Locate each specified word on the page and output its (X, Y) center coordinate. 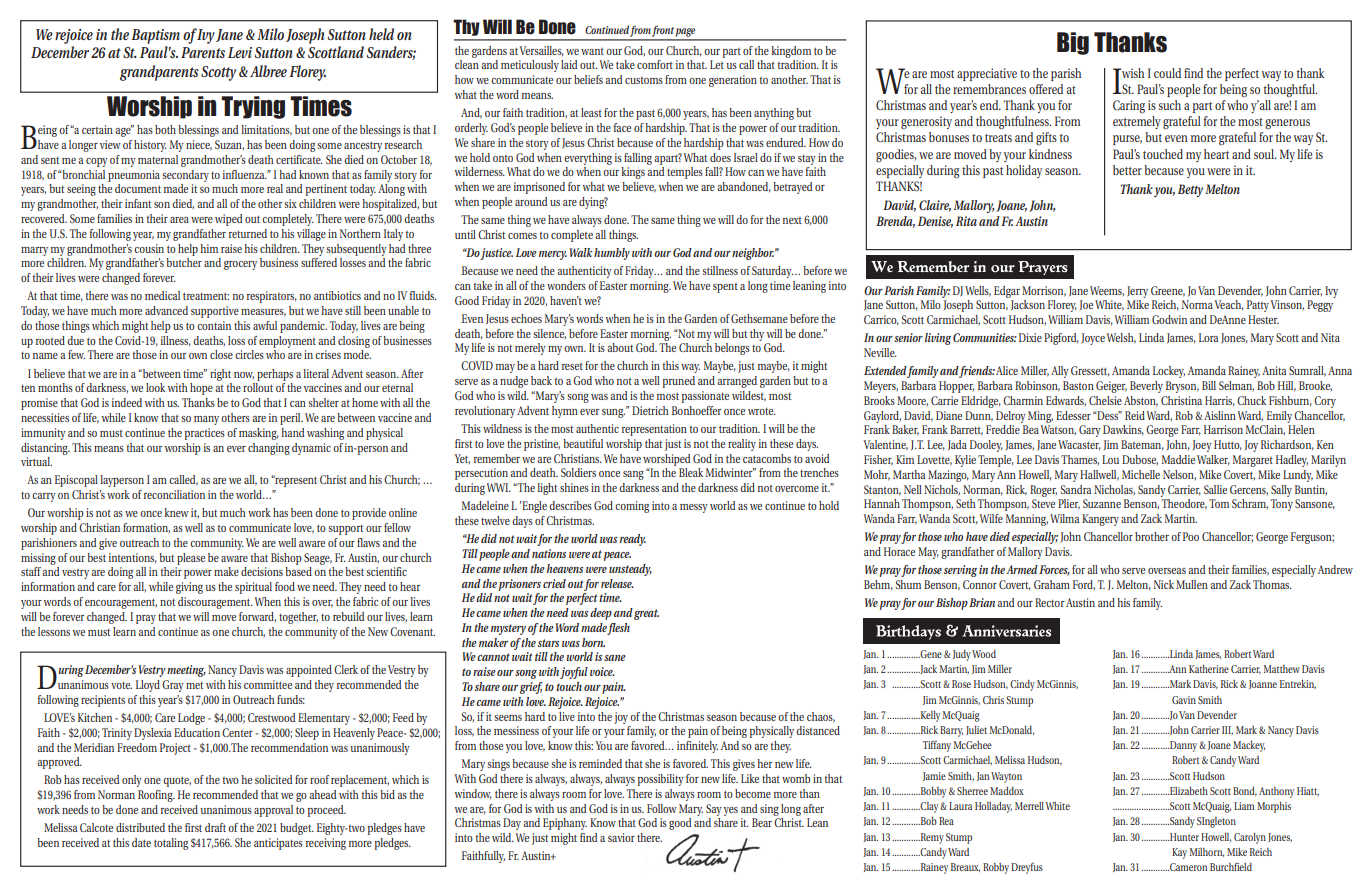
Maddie (1178, 459)
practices (205, 434)
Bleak (691, 472)
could (1167, 73)
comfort (655, 64)
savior (621, 837)
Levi (240, 52)
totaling (171, 844)
